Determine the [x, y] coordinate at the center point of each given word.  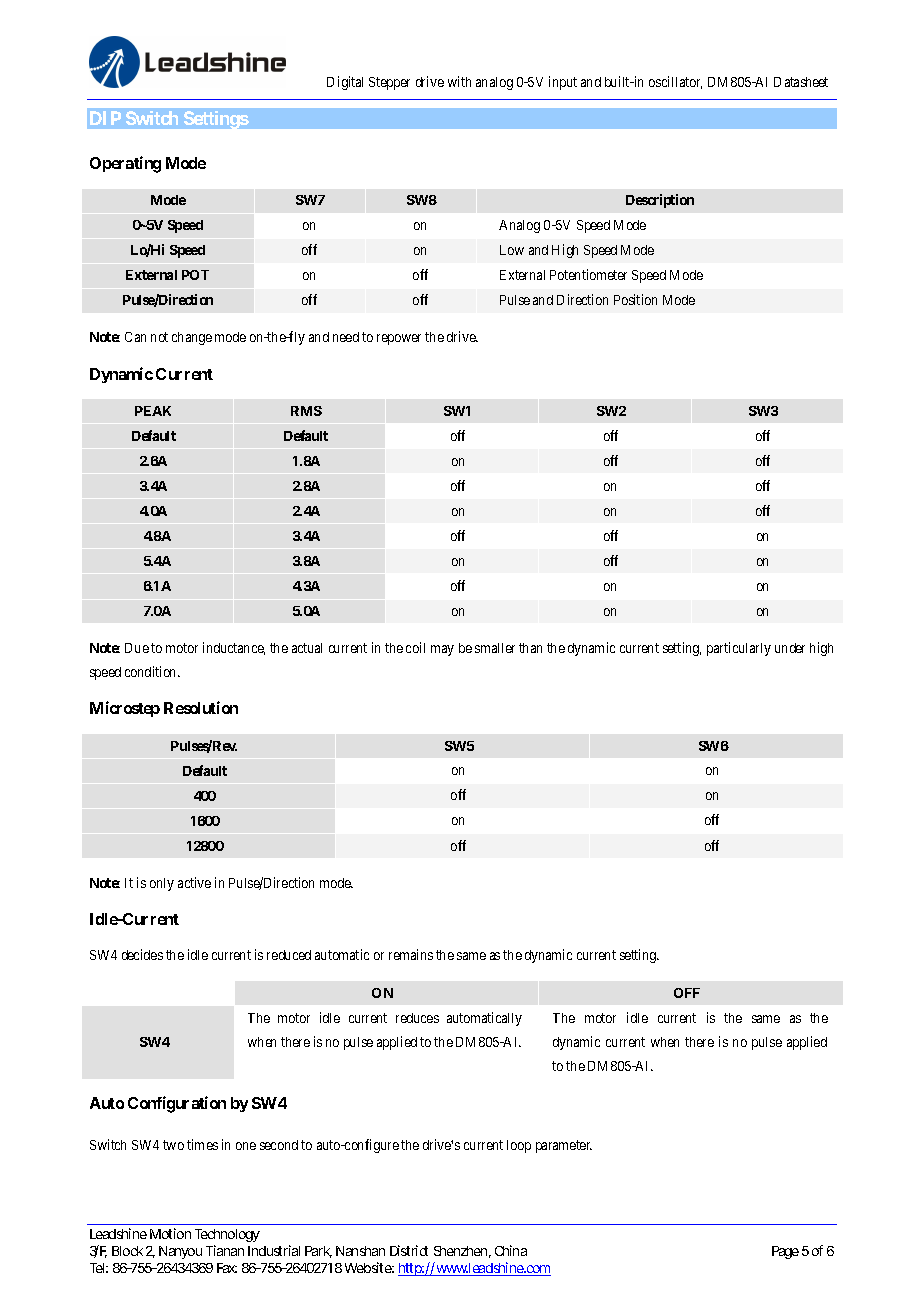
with [459, 81]
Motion [170, 1233]
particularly [739, 649]
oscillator [675, 82]
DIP [105, 118]
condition [152, 671]
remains [411, 954]
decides [142, 954]
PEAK [153, 411]
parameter [564, 1146]
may [442, 650]
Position [635, 299]
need [346, 337]
